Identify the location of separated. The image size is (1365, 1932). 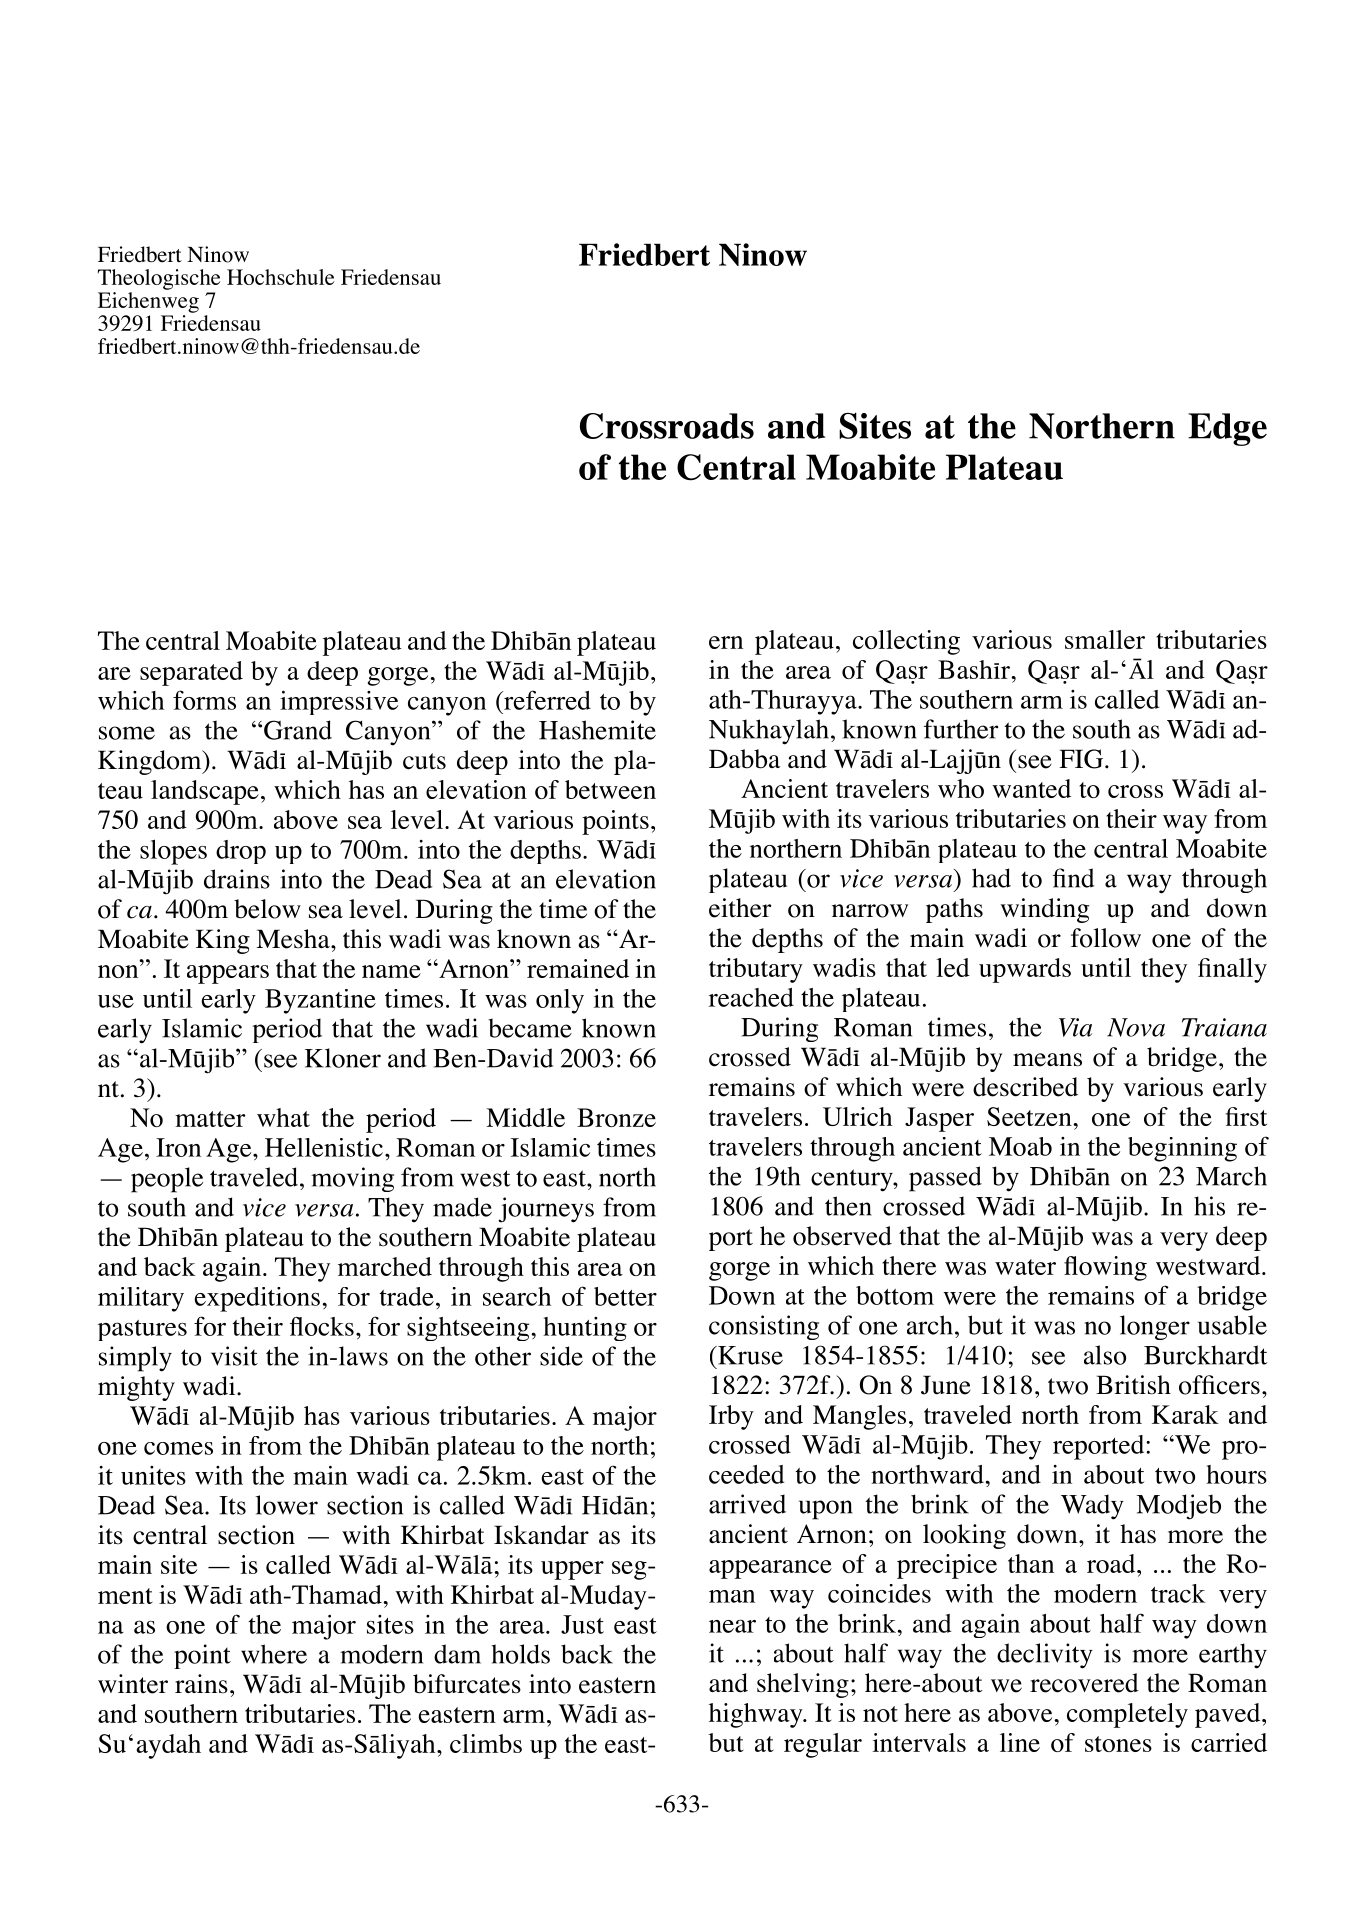
(191, 673).
